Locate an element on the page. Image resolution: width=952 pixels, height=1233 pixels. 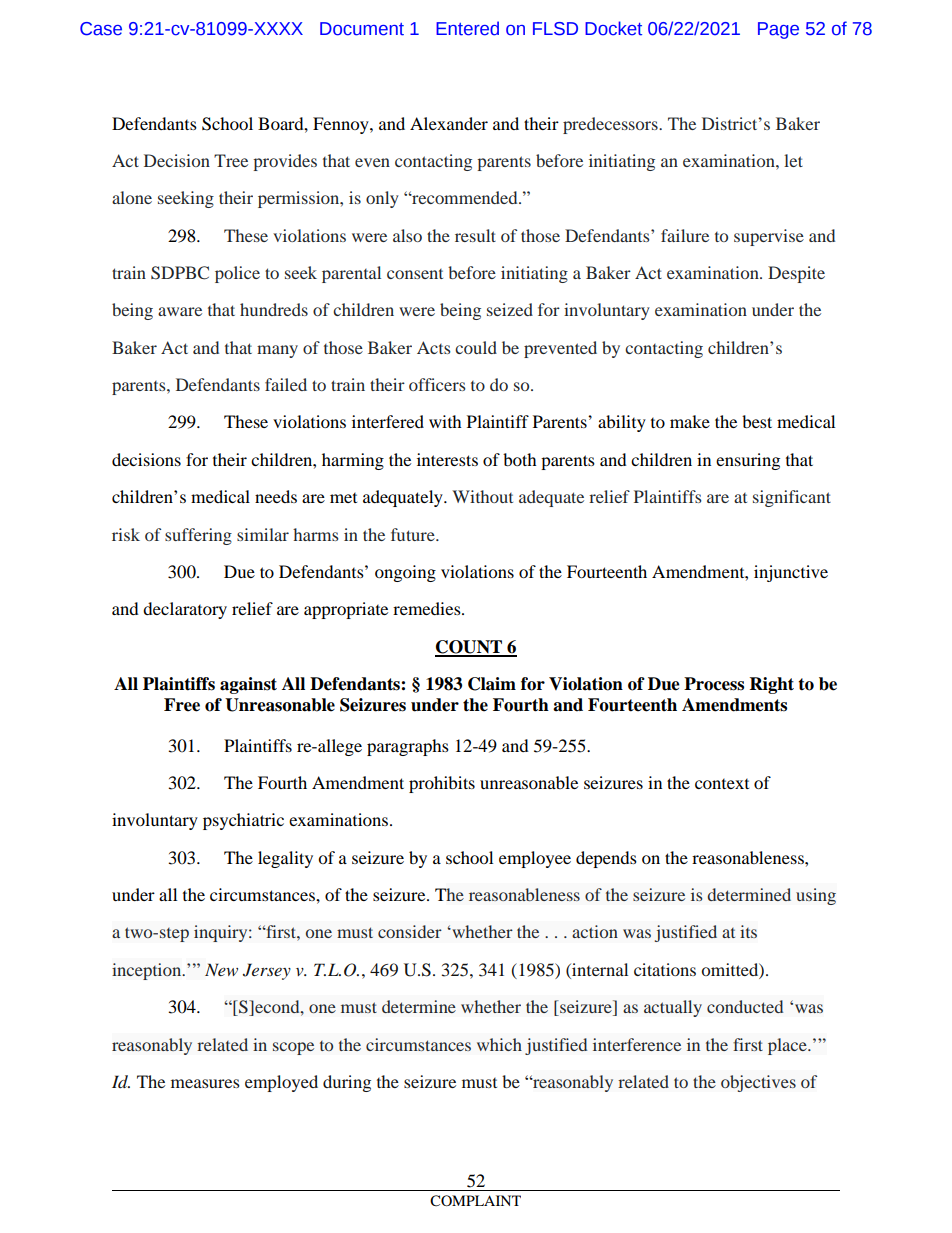
Page is located at coordinates (778, 30).
